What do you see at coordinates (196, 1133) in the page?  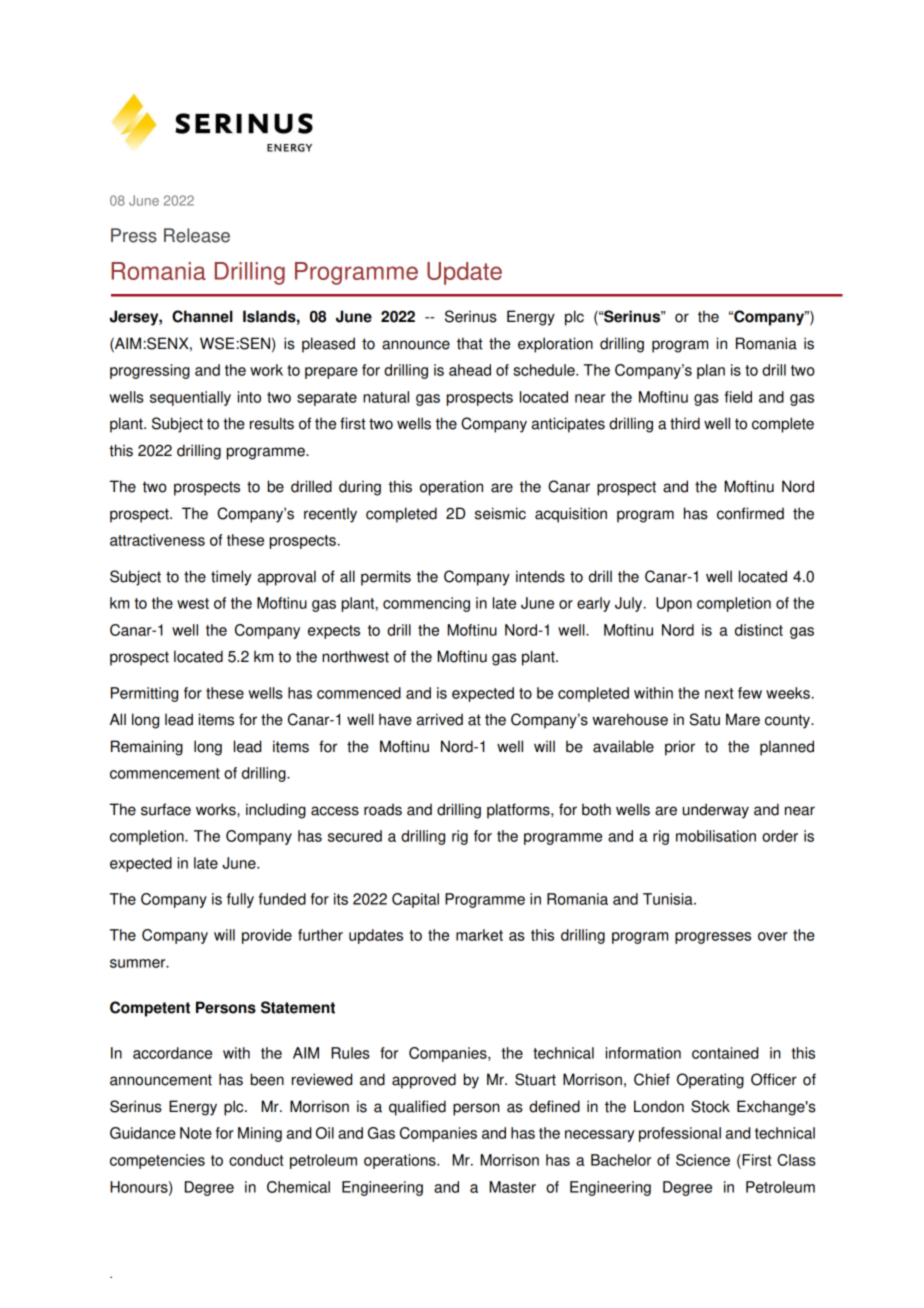 I see `Note` at bounding box center [196, 1133].
